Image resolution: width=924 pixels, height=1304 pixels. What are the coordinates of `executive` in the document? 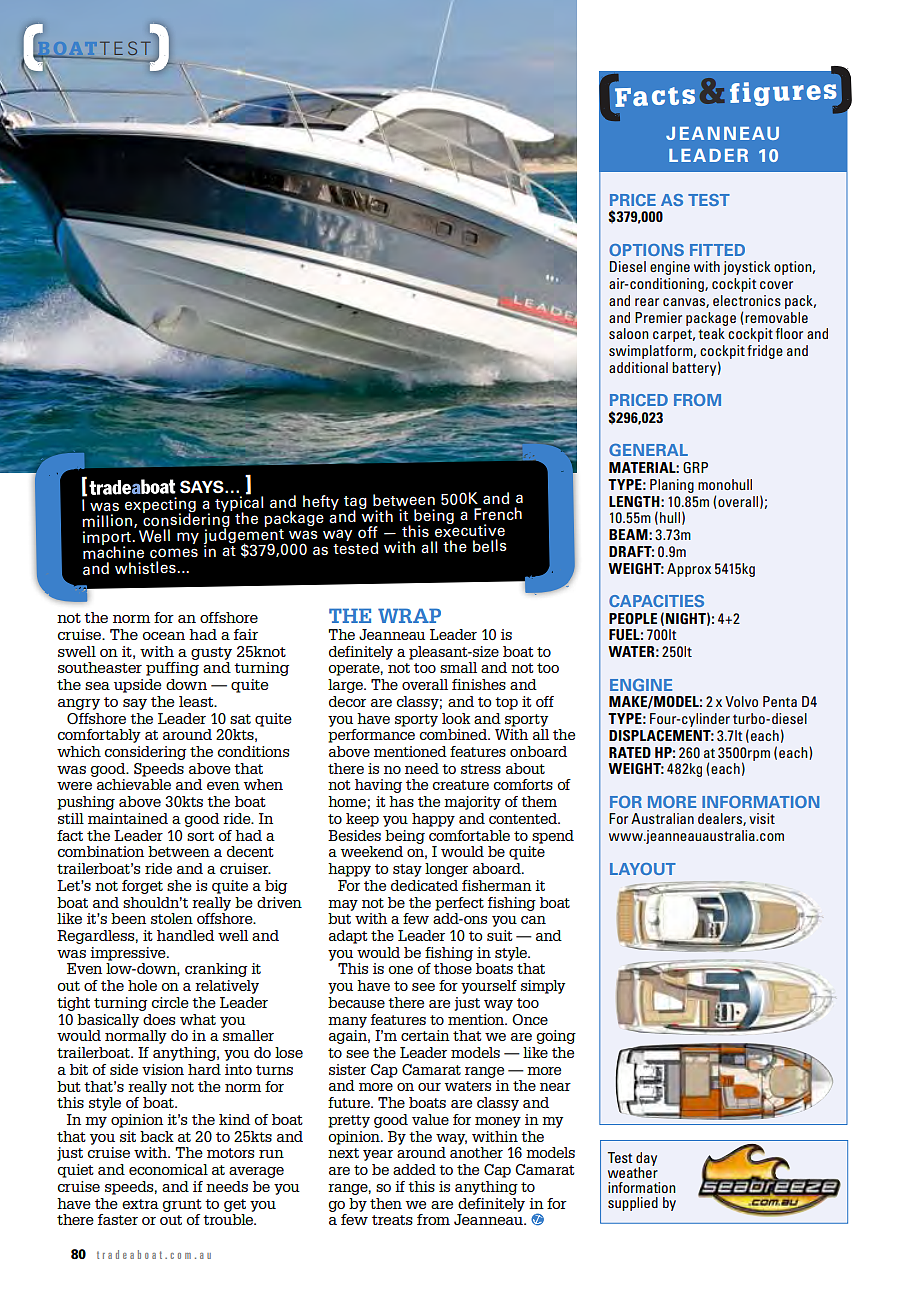 It's located at (470, 529).
